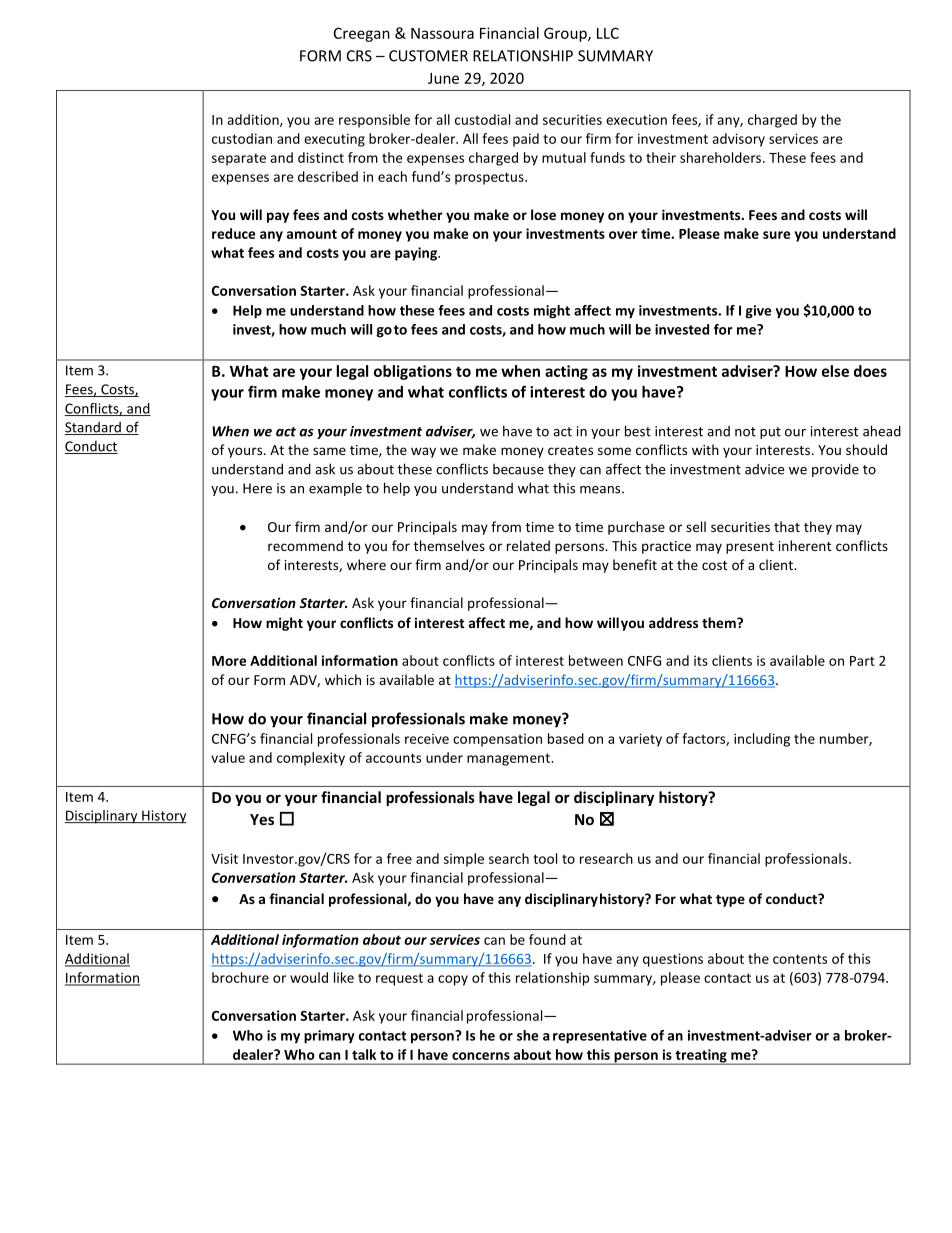 This page has height=1233, width=952. I want to click on type, so click(730, 901).
